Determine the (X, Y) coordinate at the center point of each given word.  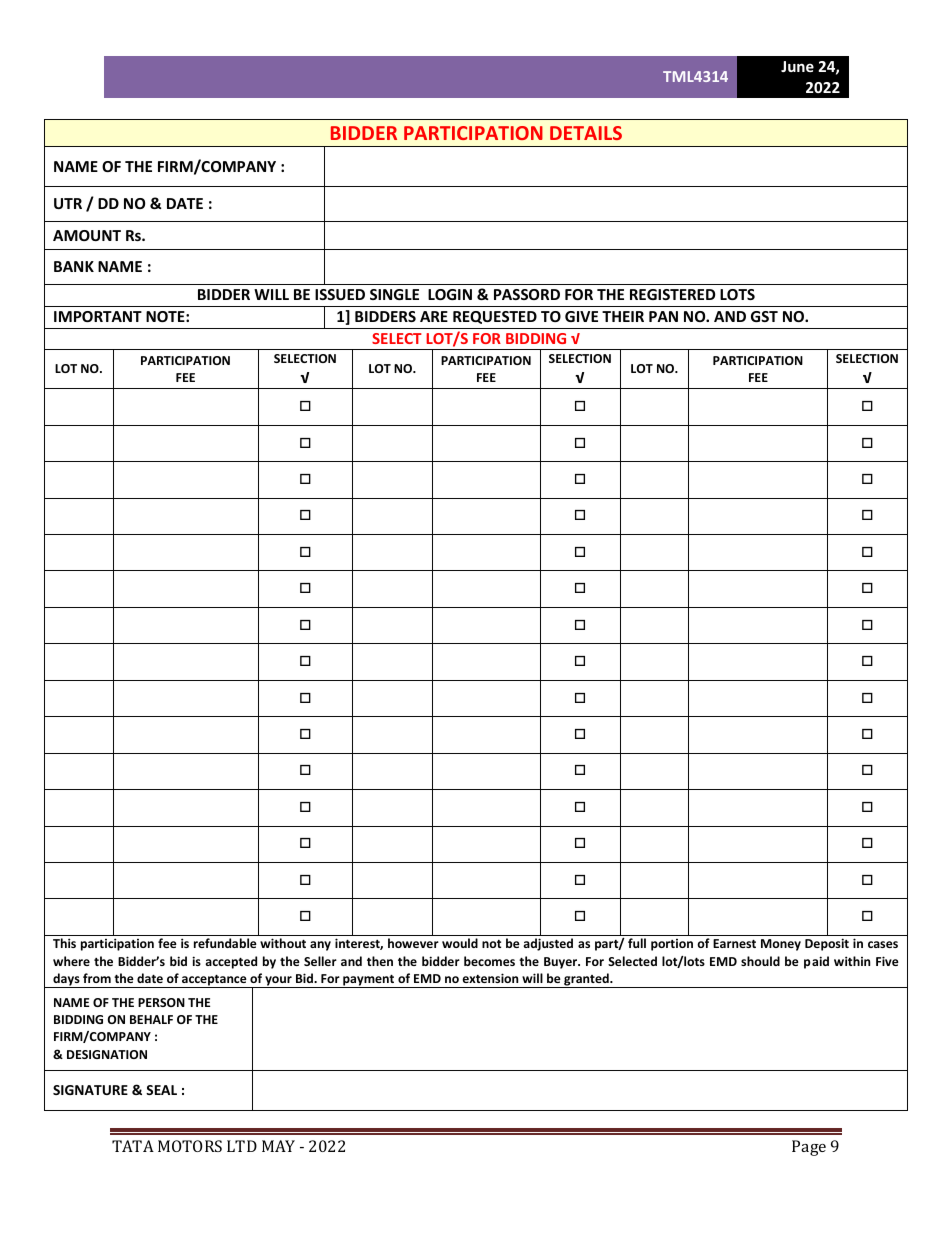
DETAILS (586, 133)
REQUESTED (495, 317)
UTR (68, 203)
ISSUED (340, 294)
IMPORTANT (98, 316)
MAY (278, 1146)
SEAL (161, 1090)
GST (764, 316)
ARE (434, 316)
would (460, 943)
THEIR (623, 316)
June (797, 66)
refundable (225, 943)
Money (781, 945)
